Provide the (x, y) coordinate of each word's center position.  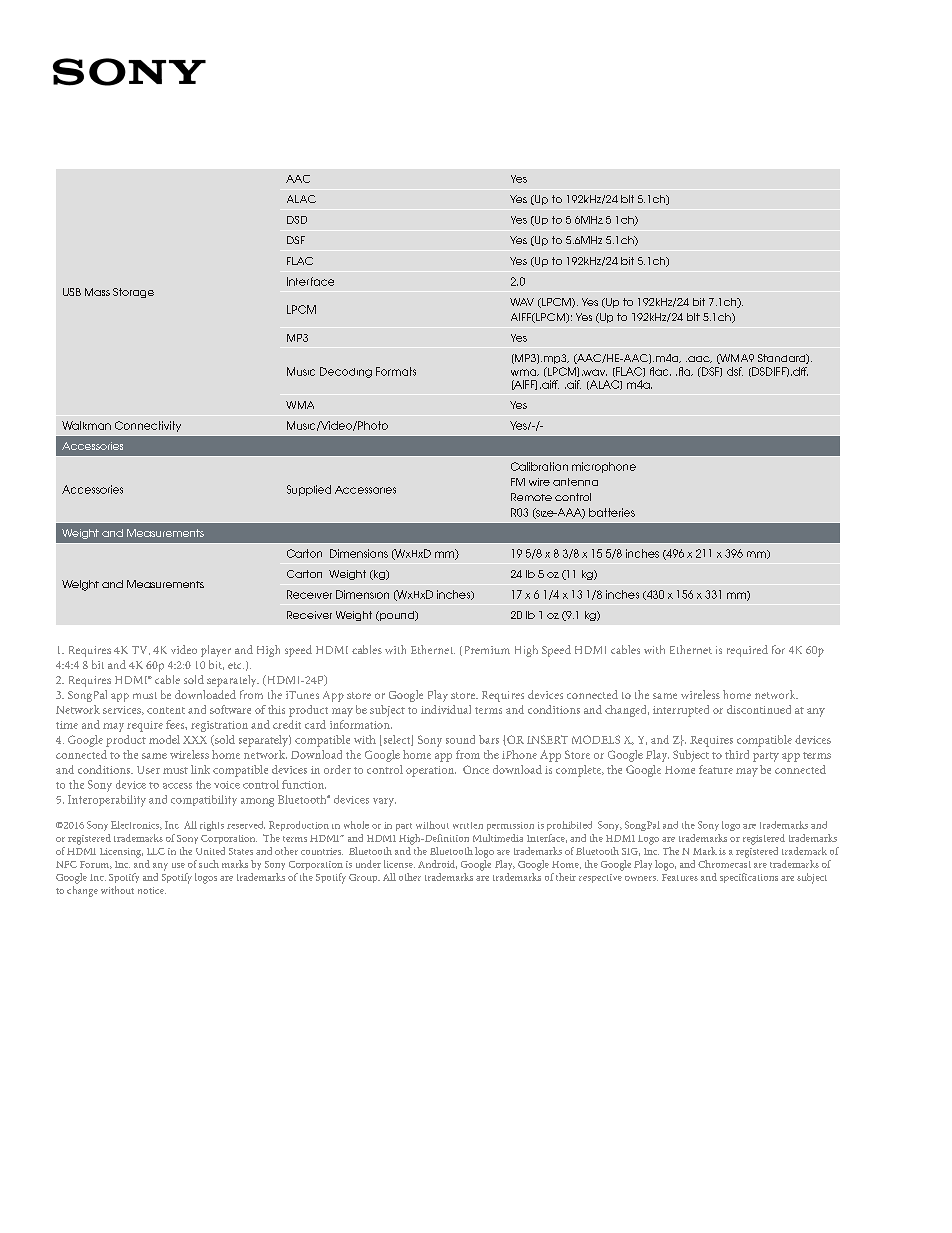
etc (236, 665)
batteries (612, 512)
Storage (133, 293)
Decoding (346, 372)
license (399, 864)
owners (641, 878)
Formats (396, 371)
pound (397, 616)
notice (152, 890)
